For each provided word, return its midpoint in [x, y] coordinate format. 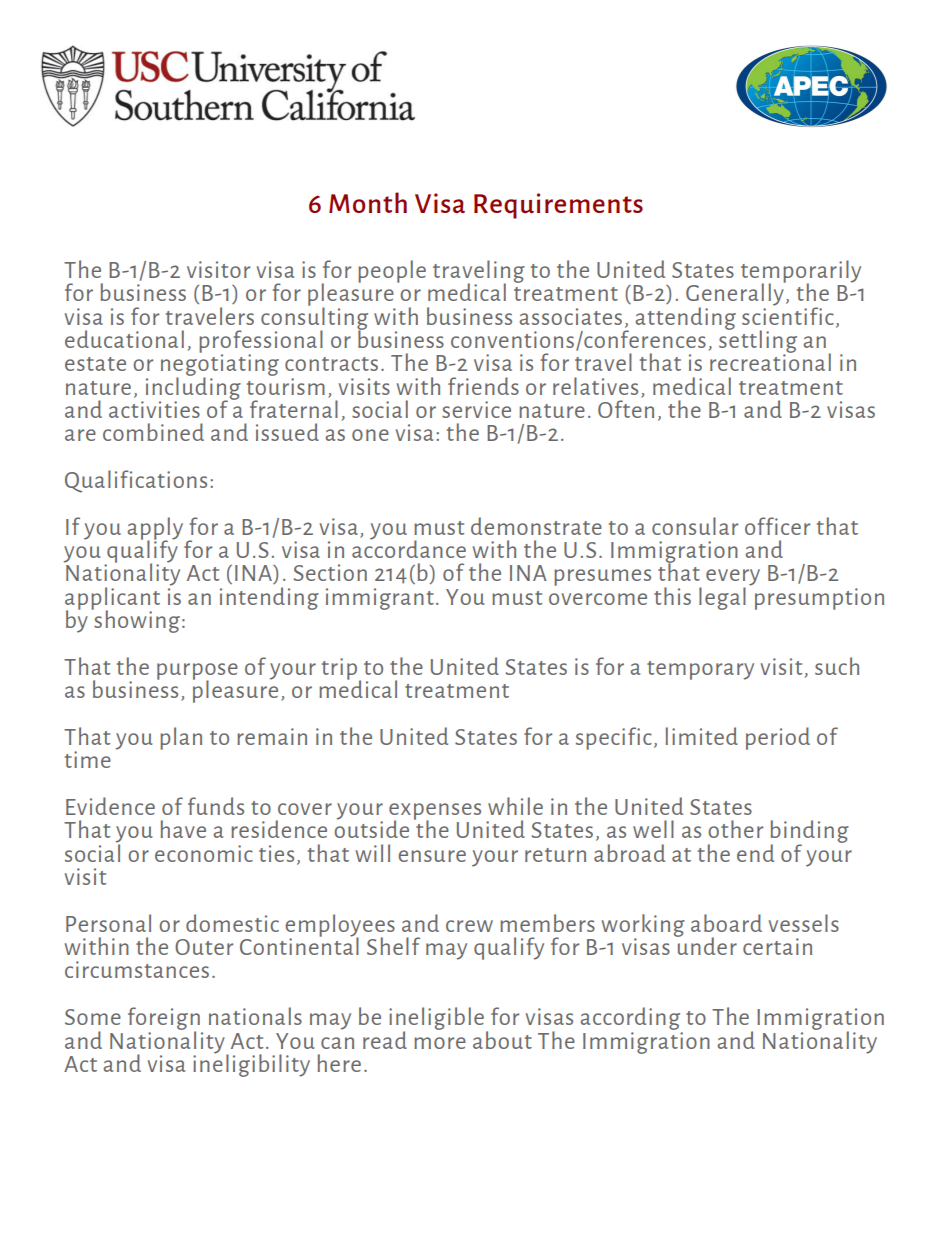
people [392, 271]
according [630, 1018]
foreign [164, 1019]
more [440, 1043]
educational [124, 339]
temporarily [801, 272]
